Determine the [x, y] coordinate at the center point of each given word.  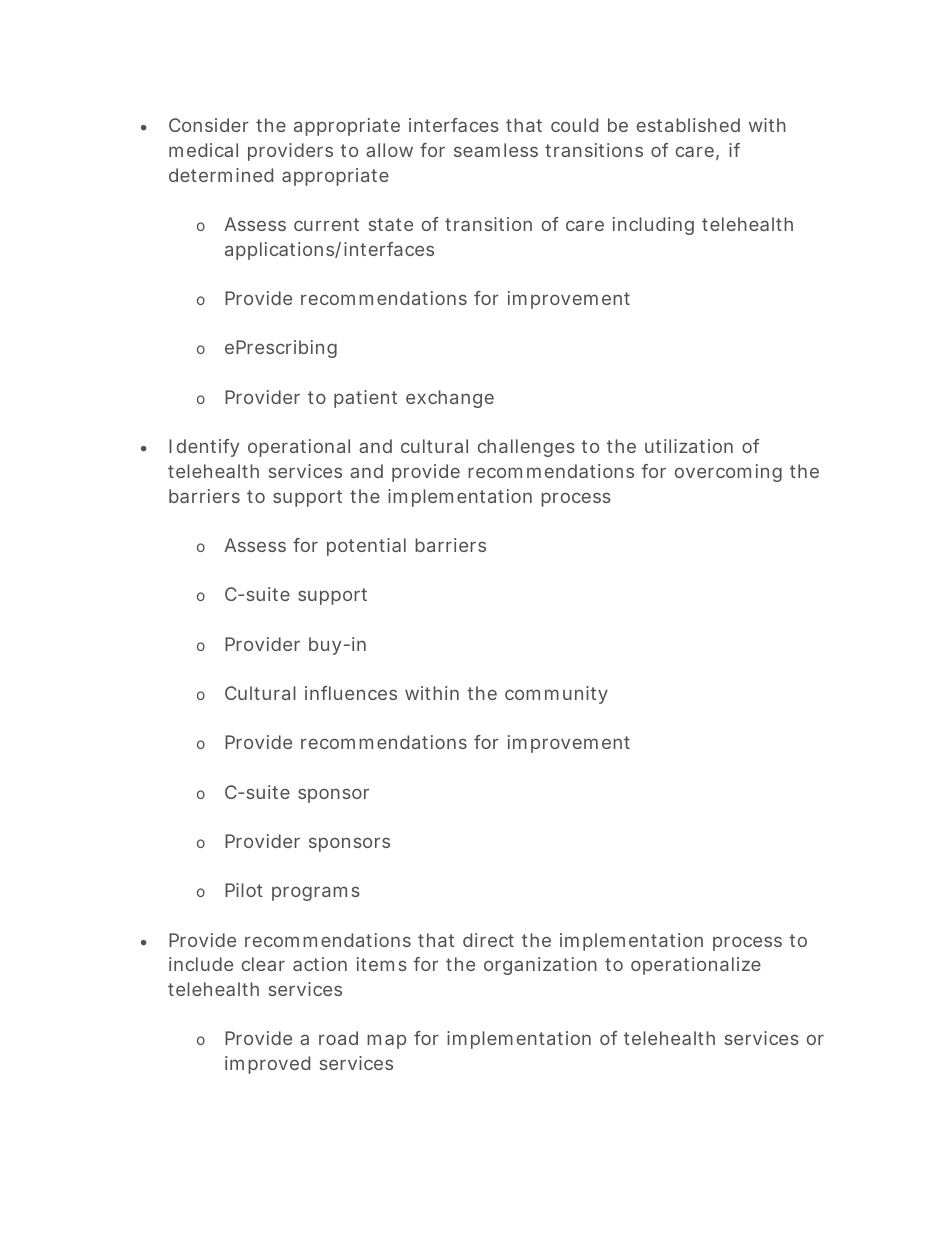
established [688, 125]
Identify [204, 448]
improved [267, 1065]
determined [221, 175]
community [556, 695]
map [386, 1041]
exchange [450, 399]
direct [488, 940]
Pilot [244, 890]
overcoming [728, 473]
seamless [496, 150]
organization [540, 966]
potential [366, 547]
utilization [689, 446]
